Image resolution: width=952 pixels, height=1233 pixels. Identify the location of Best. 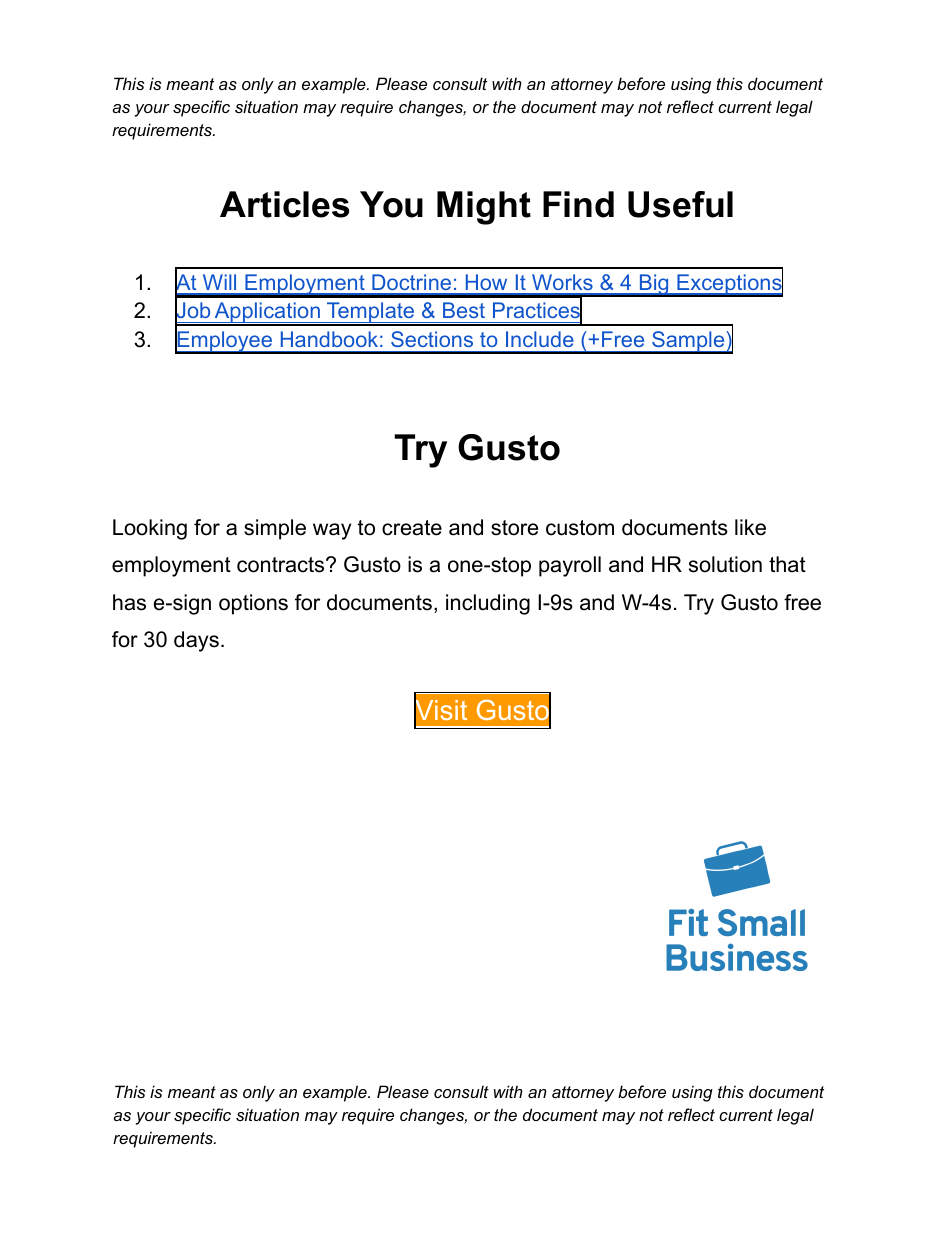
(464, 310).
